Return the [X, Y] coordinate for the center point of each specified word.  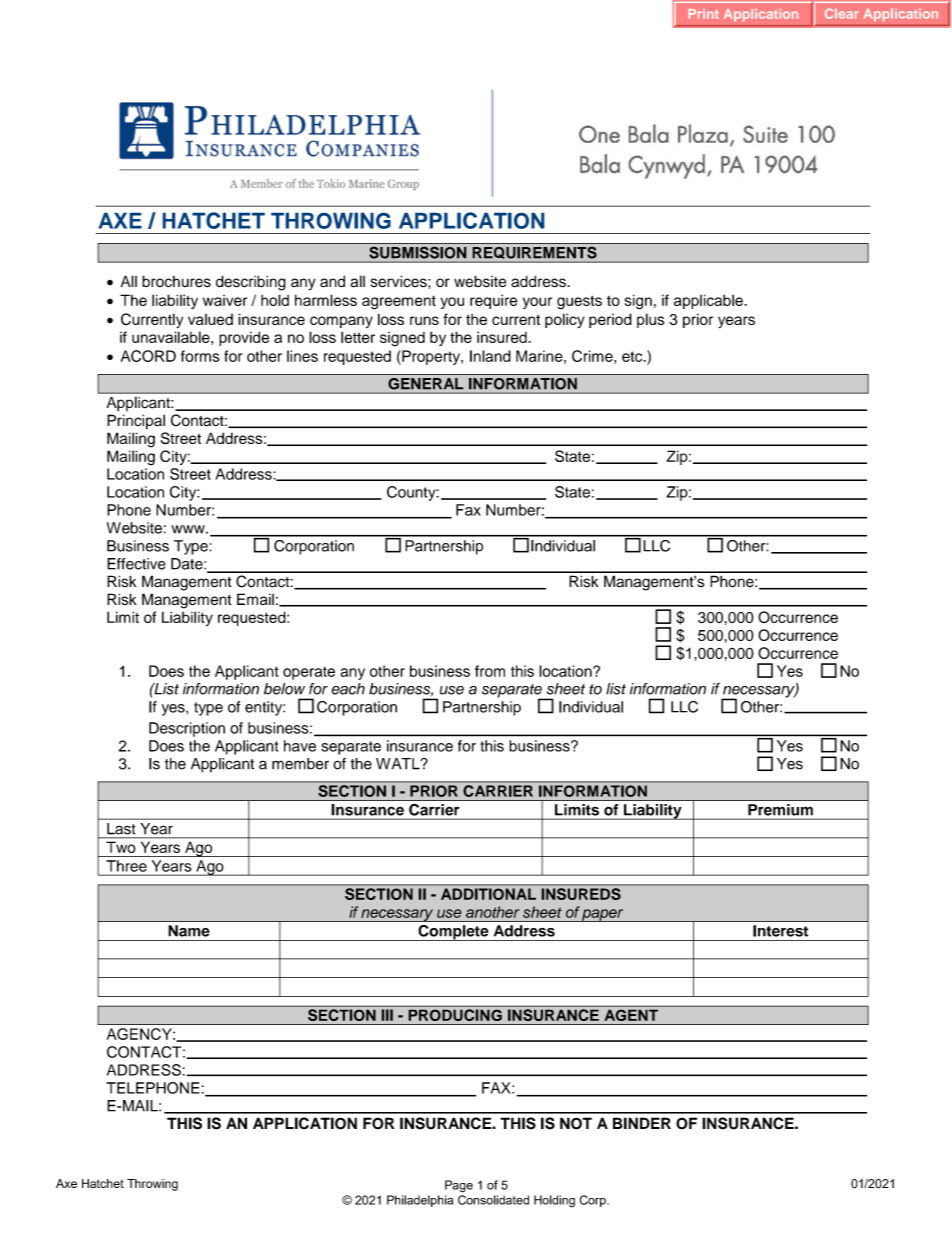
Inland [490, 356]
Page [459, 1186]
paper [603, 915]
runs [424, 320]
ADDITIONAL [488, 894]
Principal [136, 421]
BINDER [642, 1123]
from [490, 671]
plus [651, 320]
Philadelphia [420, 1201]
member [300, 764]
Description [187, 729]
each [348, 689]
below [284, 689]
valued [210, 319]
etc [633, 356]
